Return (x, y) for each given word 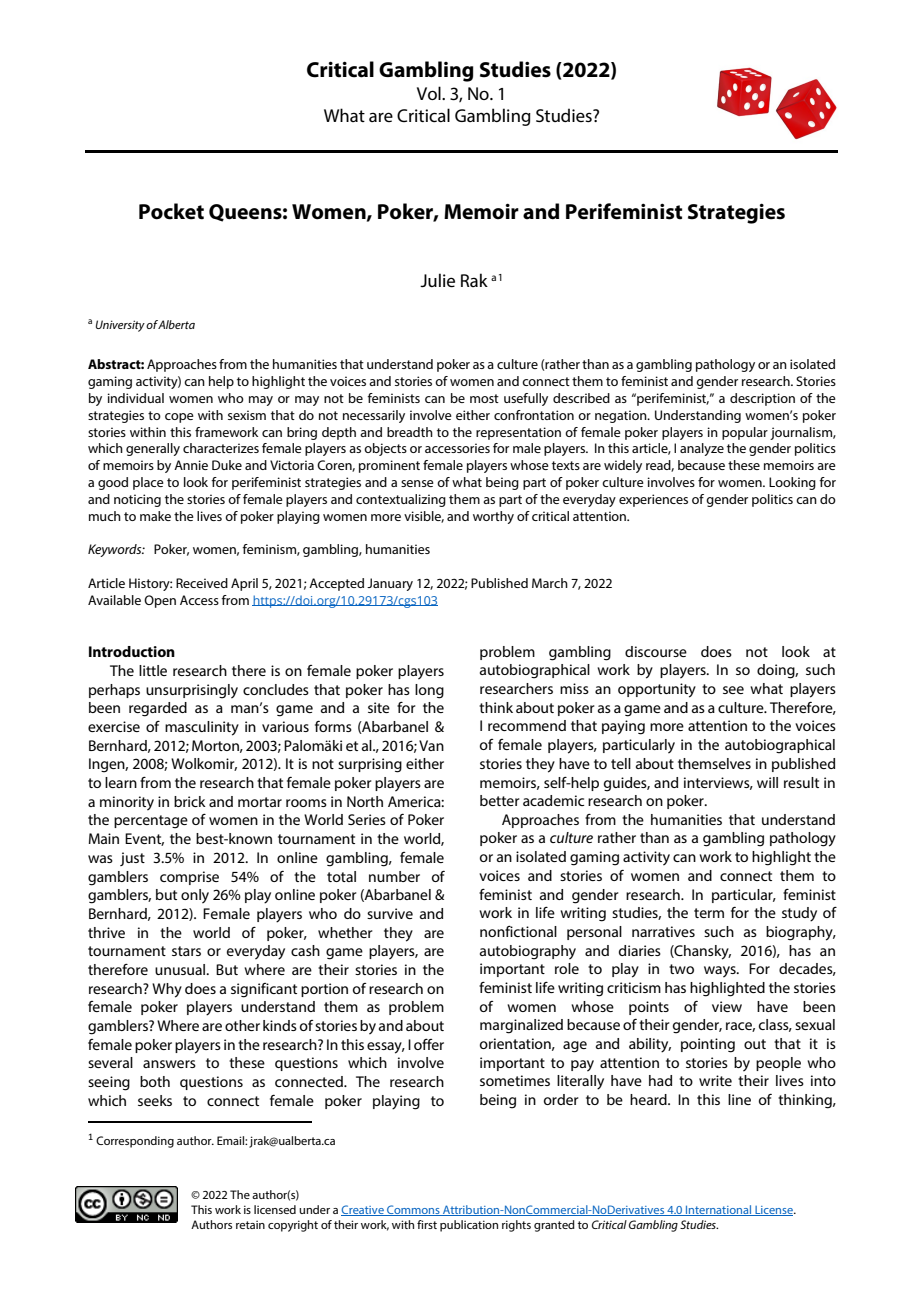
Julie (437, 280)
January (390, 584)
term (709, 913)
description (762, 399)
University (120, 326)
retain (250, 1224)
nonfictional (518, 931)
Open (160, 601)
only (195, 896)
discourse (656, 651)
